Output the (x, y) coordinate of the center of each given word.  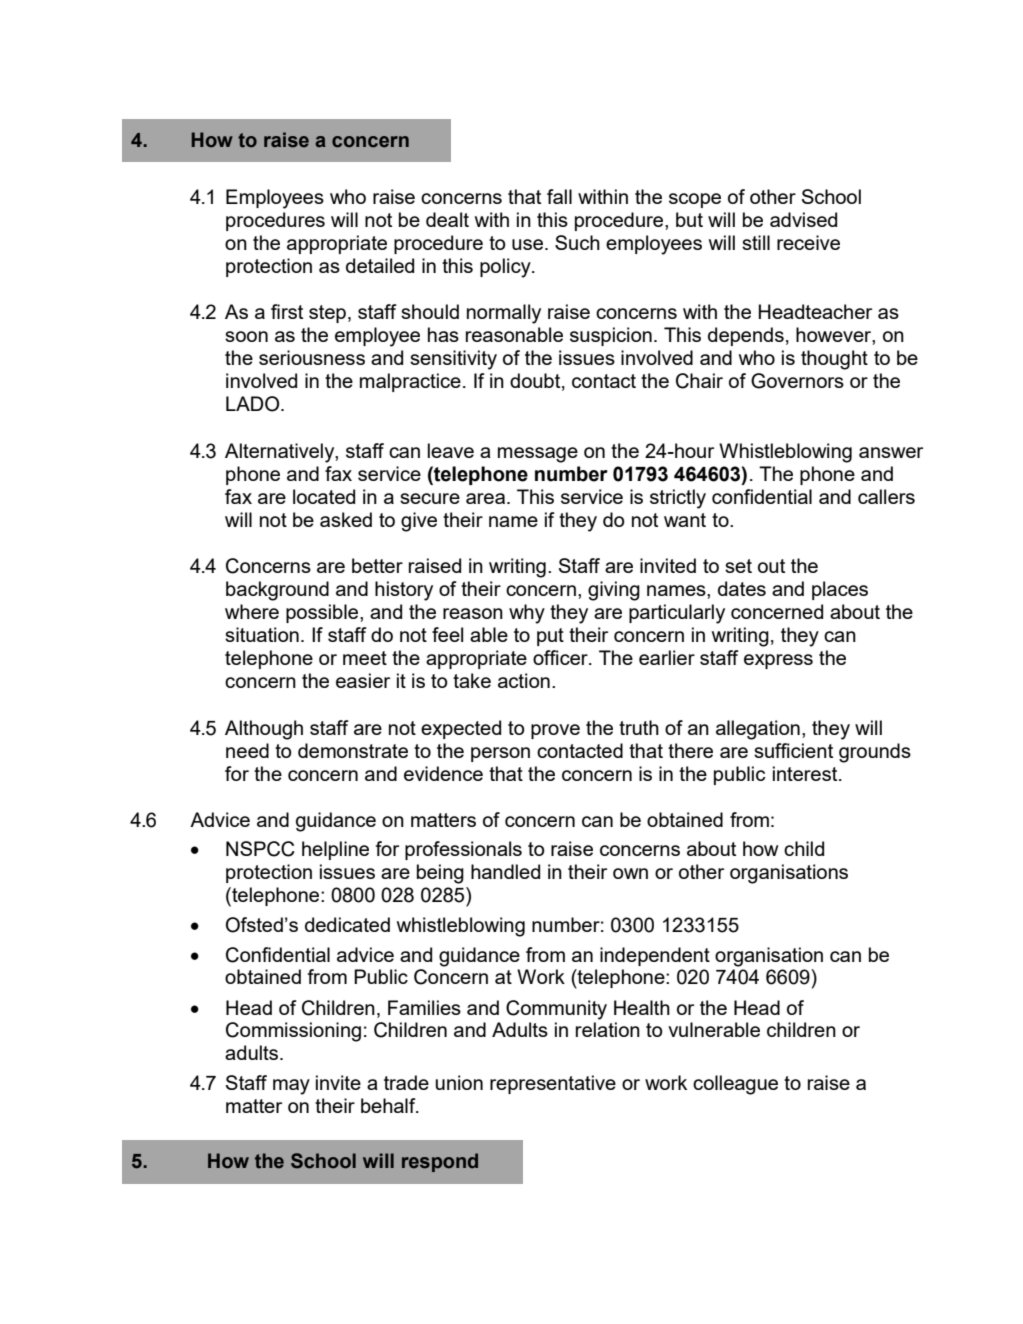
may (291, 1087)
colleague (735, 1085)
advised (803, 219)
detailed (380, 265)
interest (806, 773)
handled (505, 871)
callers (886, 496)
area (487, 498)
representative (553, 1084)
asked (346, 519)
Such (577, 242)
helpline (335, 850)
